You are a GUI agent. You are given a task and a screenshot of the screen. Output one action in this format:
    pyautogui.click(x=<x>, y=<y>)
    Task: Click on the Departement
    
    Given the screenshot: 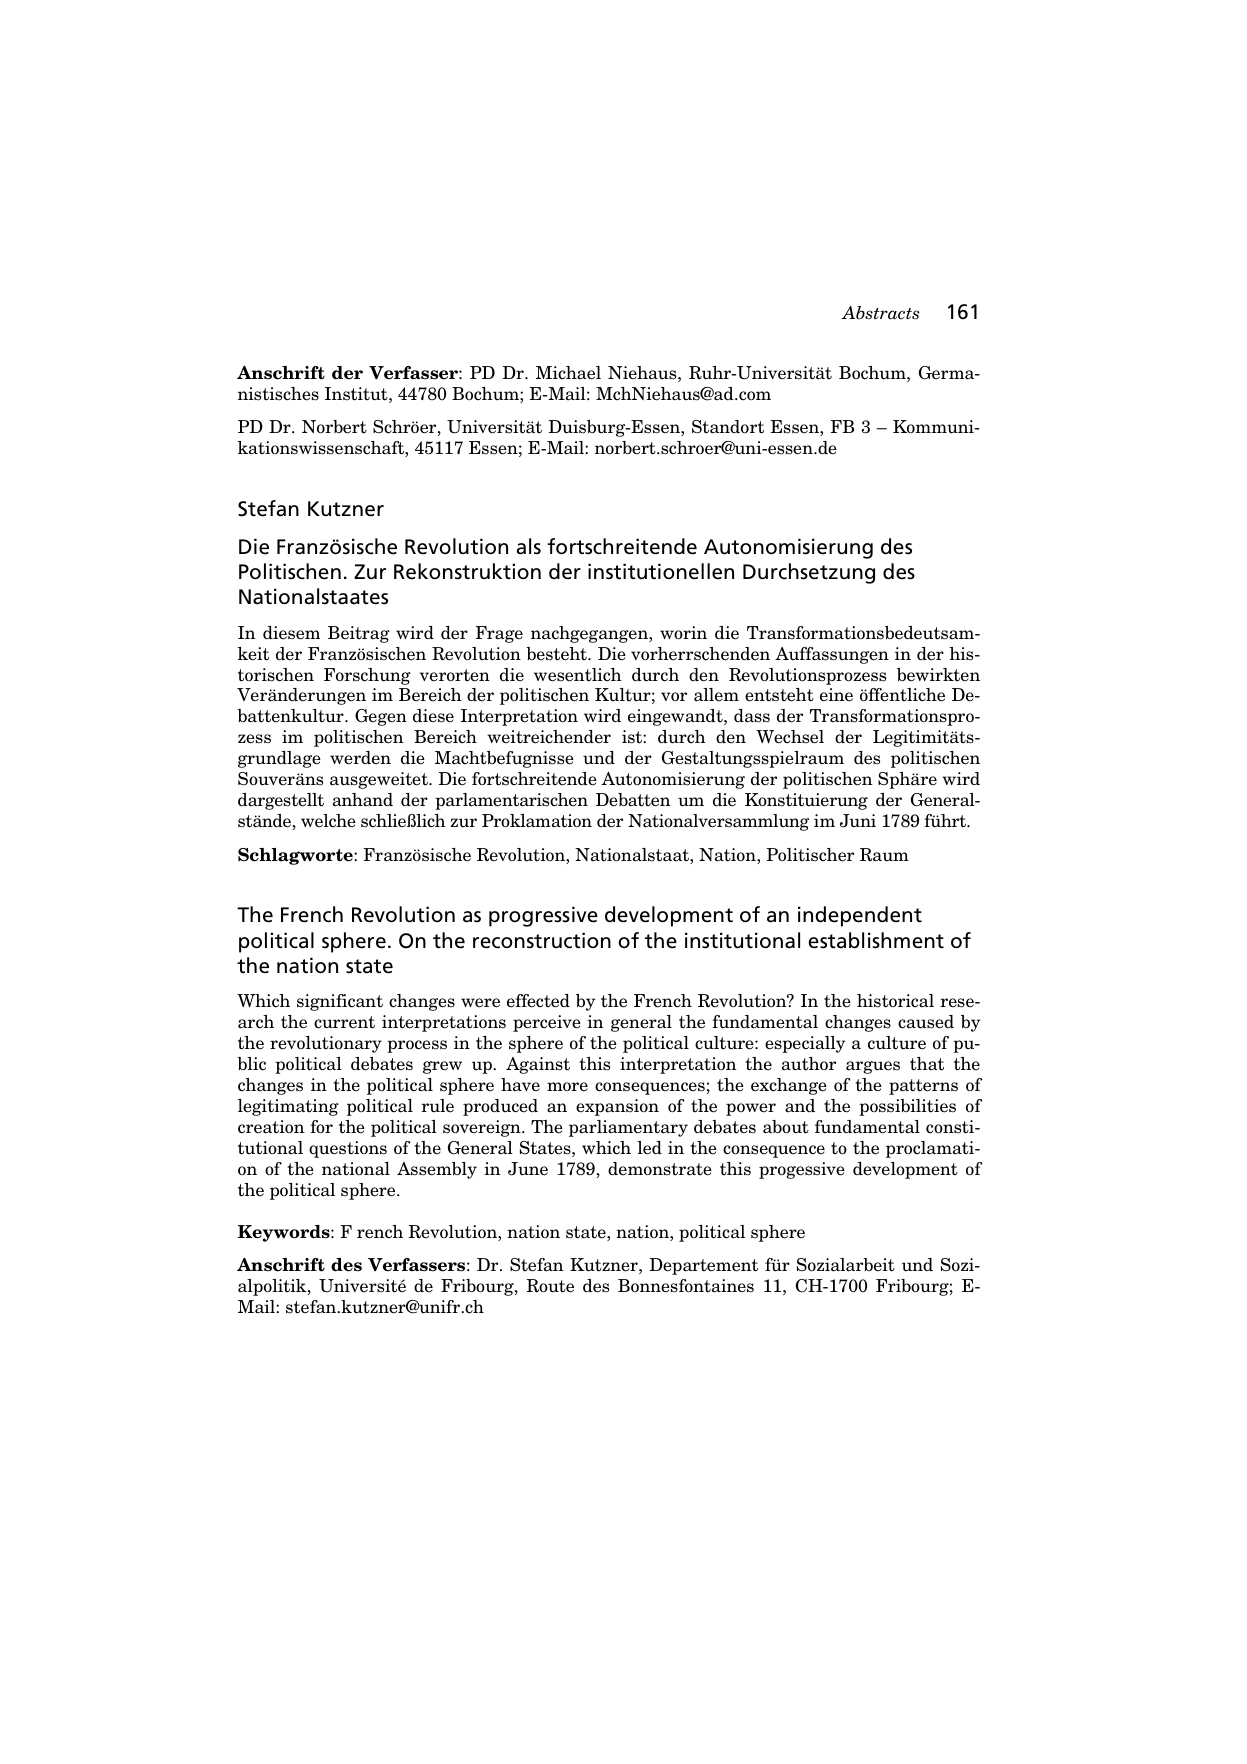 What is the action you would take?
    pyautogui.click(x=704, y=1266)
